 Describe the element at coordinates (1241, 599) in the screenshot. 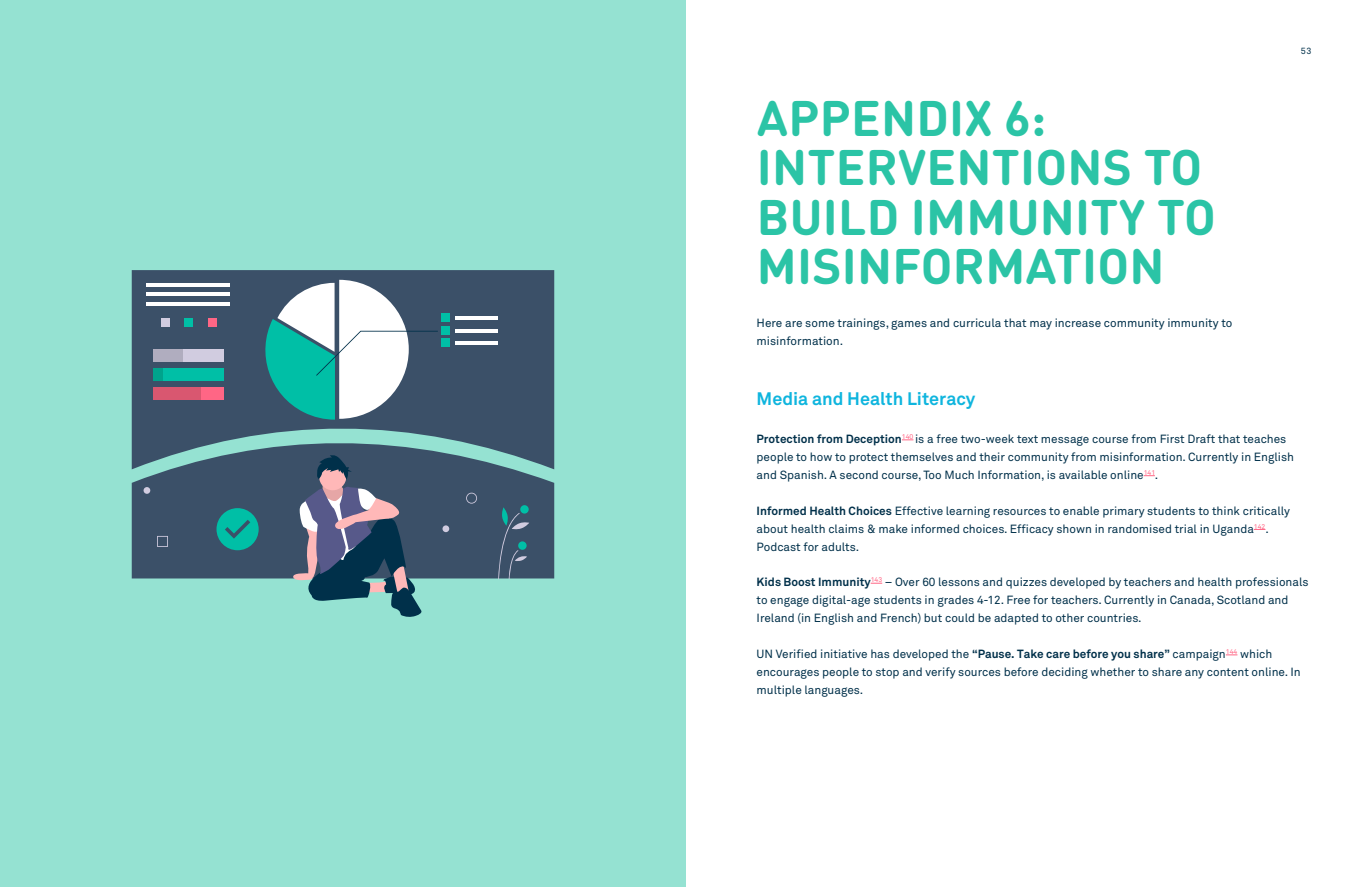

I see `Scotland` at that location.
